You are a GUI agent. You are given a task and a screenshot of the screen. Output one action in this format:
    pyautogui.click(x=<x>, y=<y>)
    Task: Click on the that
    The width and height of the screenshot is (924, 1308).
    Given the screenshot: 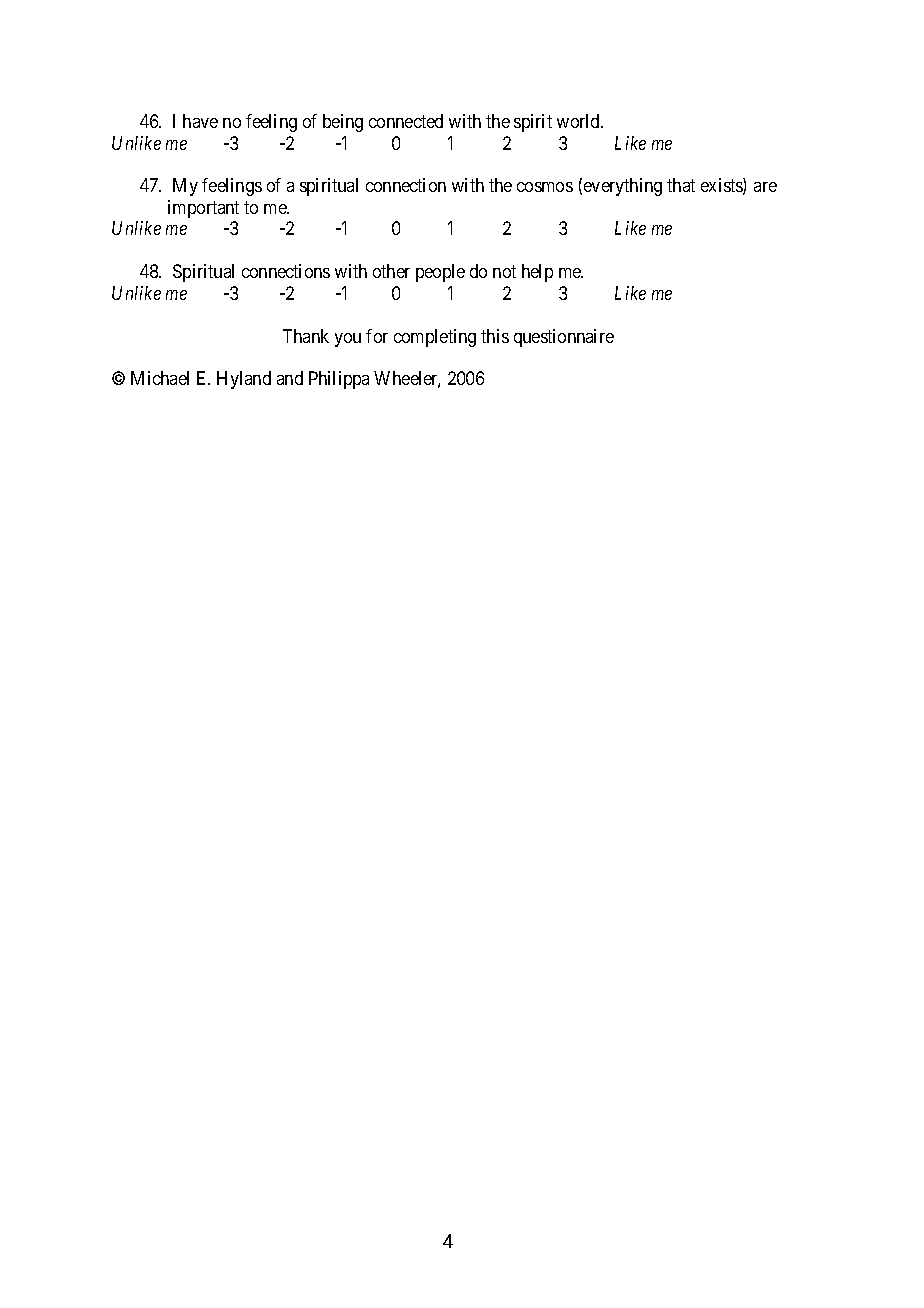 What is the action you would take?
    pyautogui.click(x=681, y=185)
